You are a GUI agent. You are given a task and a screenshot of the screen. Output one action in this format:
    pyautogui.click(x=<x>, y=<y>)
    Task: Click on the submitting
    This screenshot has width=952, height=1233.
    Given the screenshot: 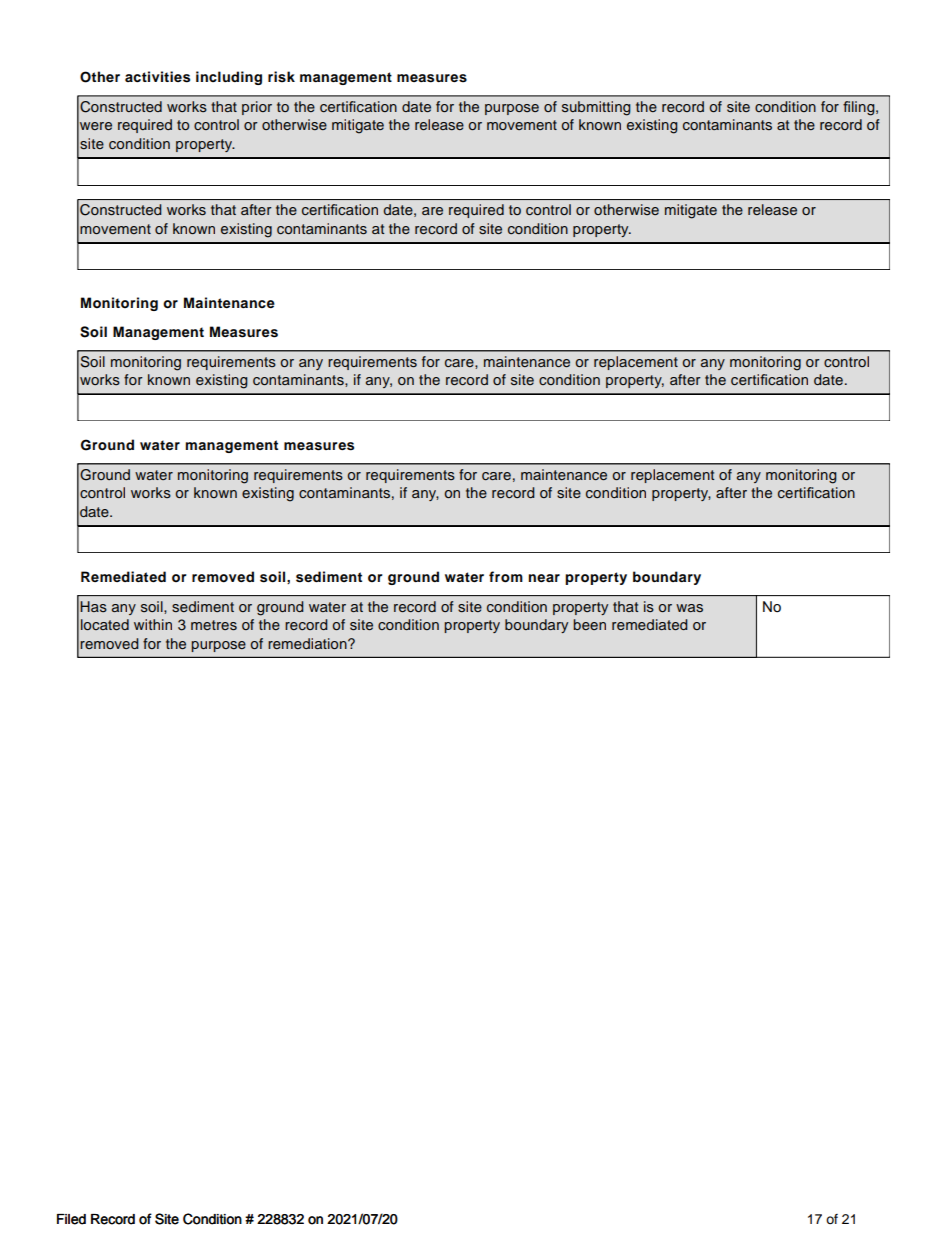 What is the action you would take?
    pyautogui.click(x=596, y=108)
